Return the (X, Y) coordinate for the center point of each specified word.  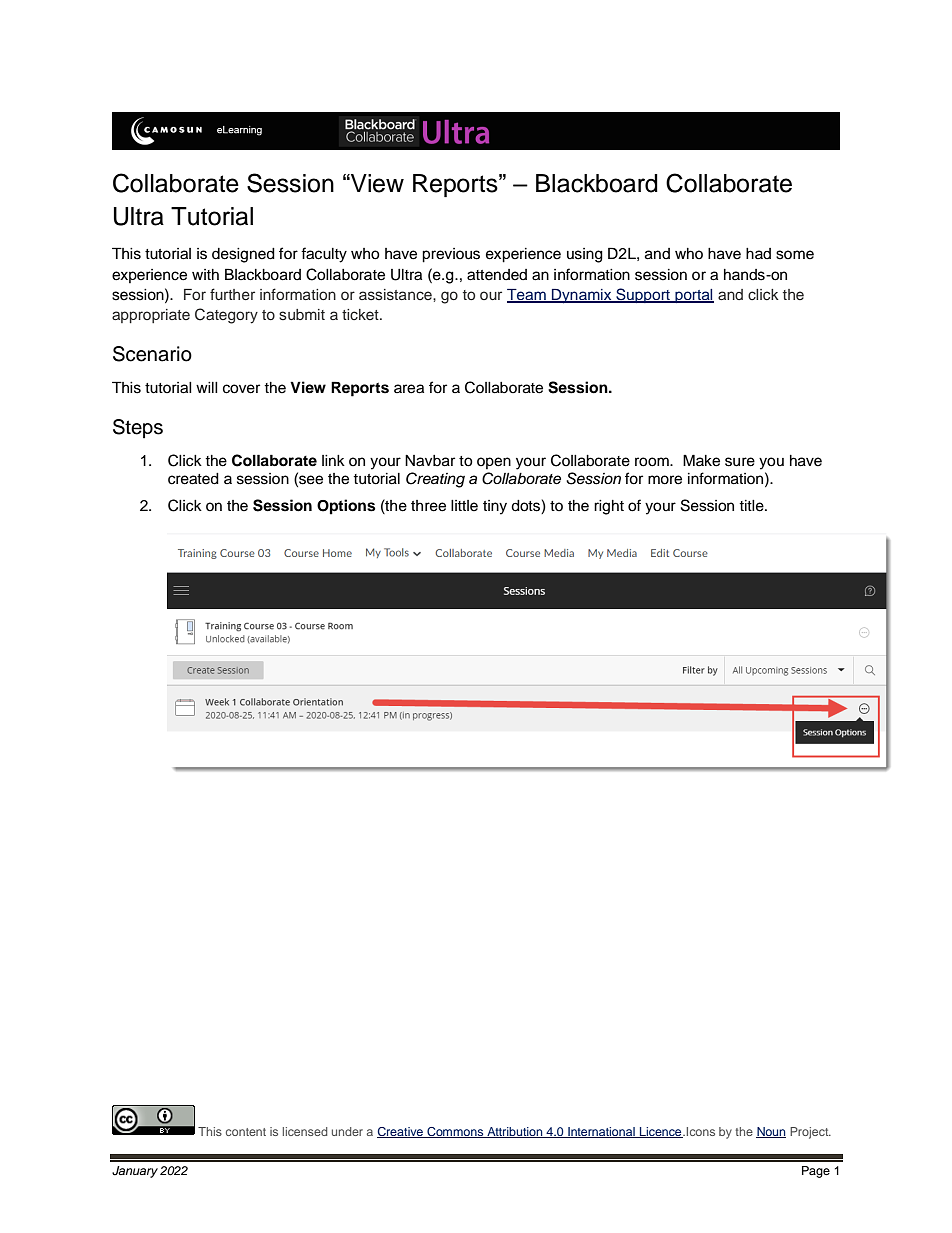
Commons (455, 1132)
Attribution (515, 1132)
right (609, 507)
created (193, 479)
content (246, 1132)
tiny (495, 507)
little (464, 506)
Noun (771, 1132)
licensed (305, 1131)
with (205, 274)
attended (497, 275)
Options (346, 507)
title (752, 506)
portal (693, 296)
